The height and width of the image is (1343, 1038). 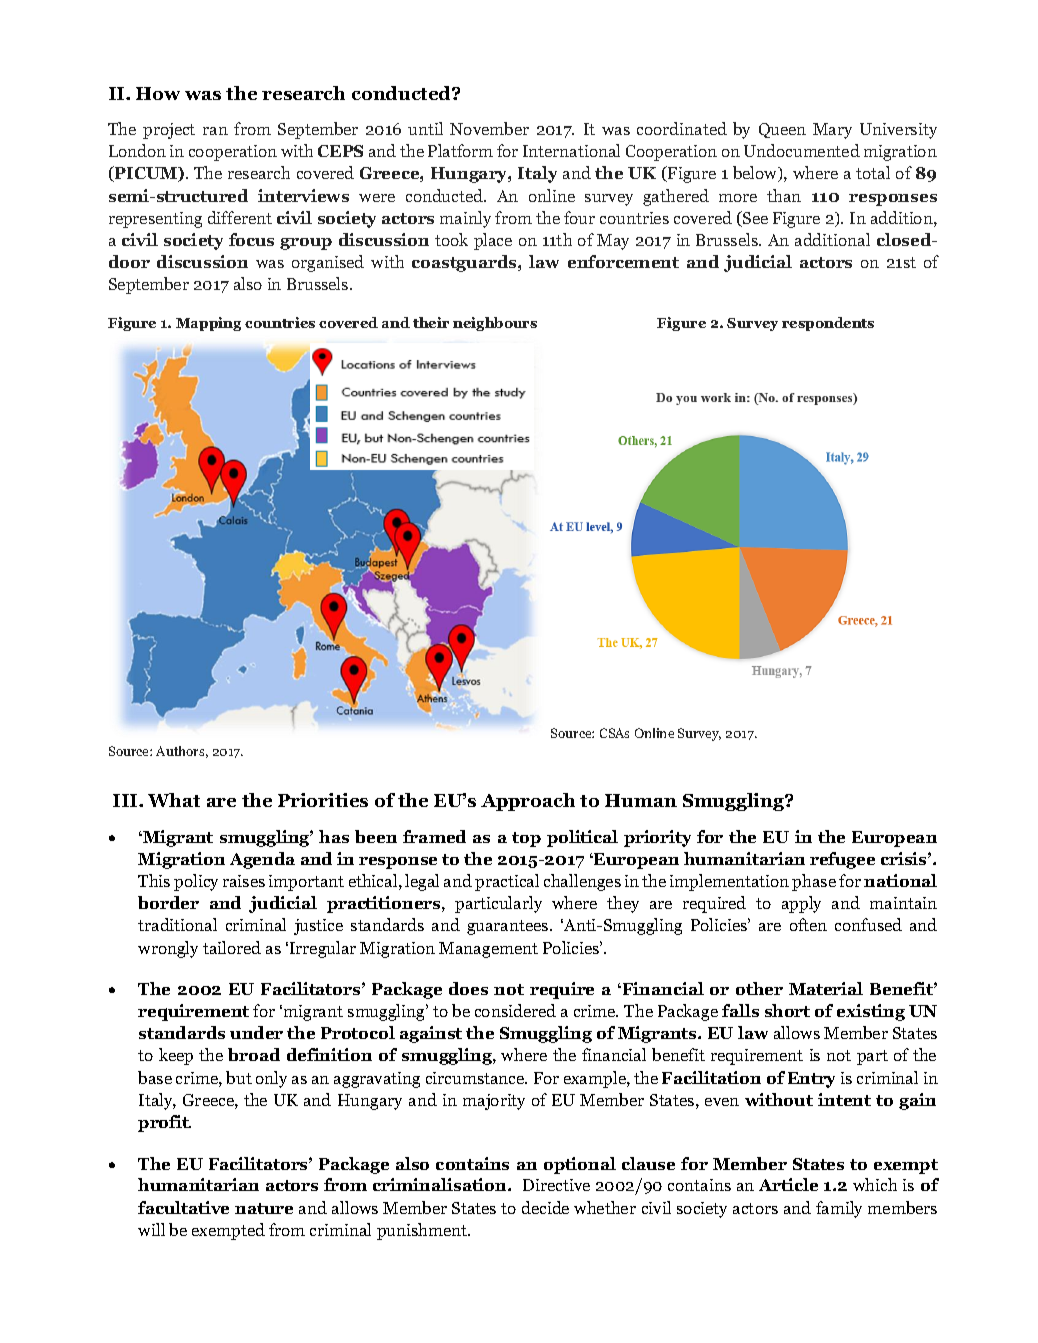 I want to click on Mary, so click(x=832, y=131).
